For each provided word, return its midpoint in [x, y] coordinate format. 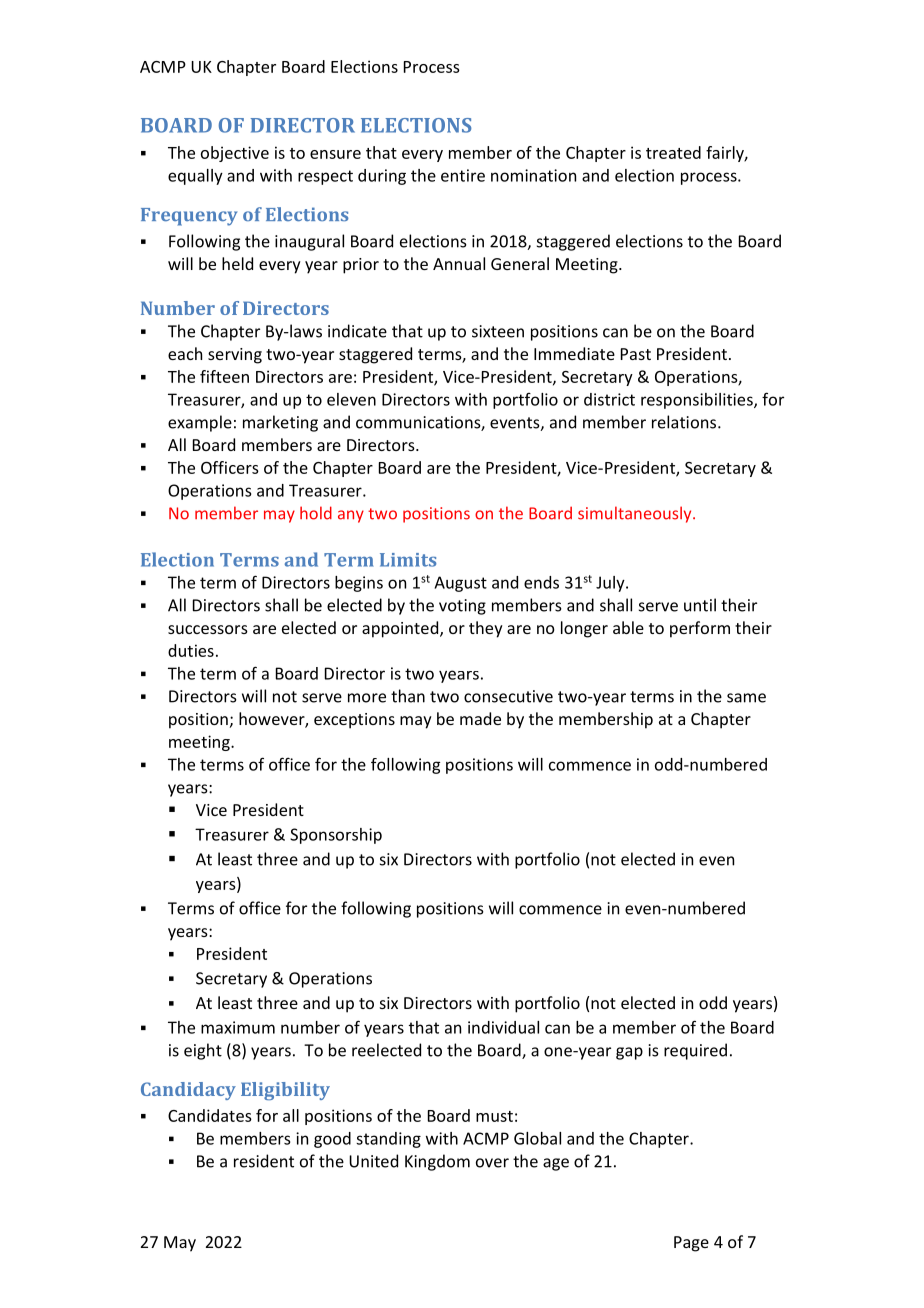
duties [191, 650]
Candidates [210, 1115]
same [746, 698]
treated [673, 152]
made [480, 718]
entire [463, 175]
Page [691, 1244]
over [492, 1163]
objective [235, 154]
